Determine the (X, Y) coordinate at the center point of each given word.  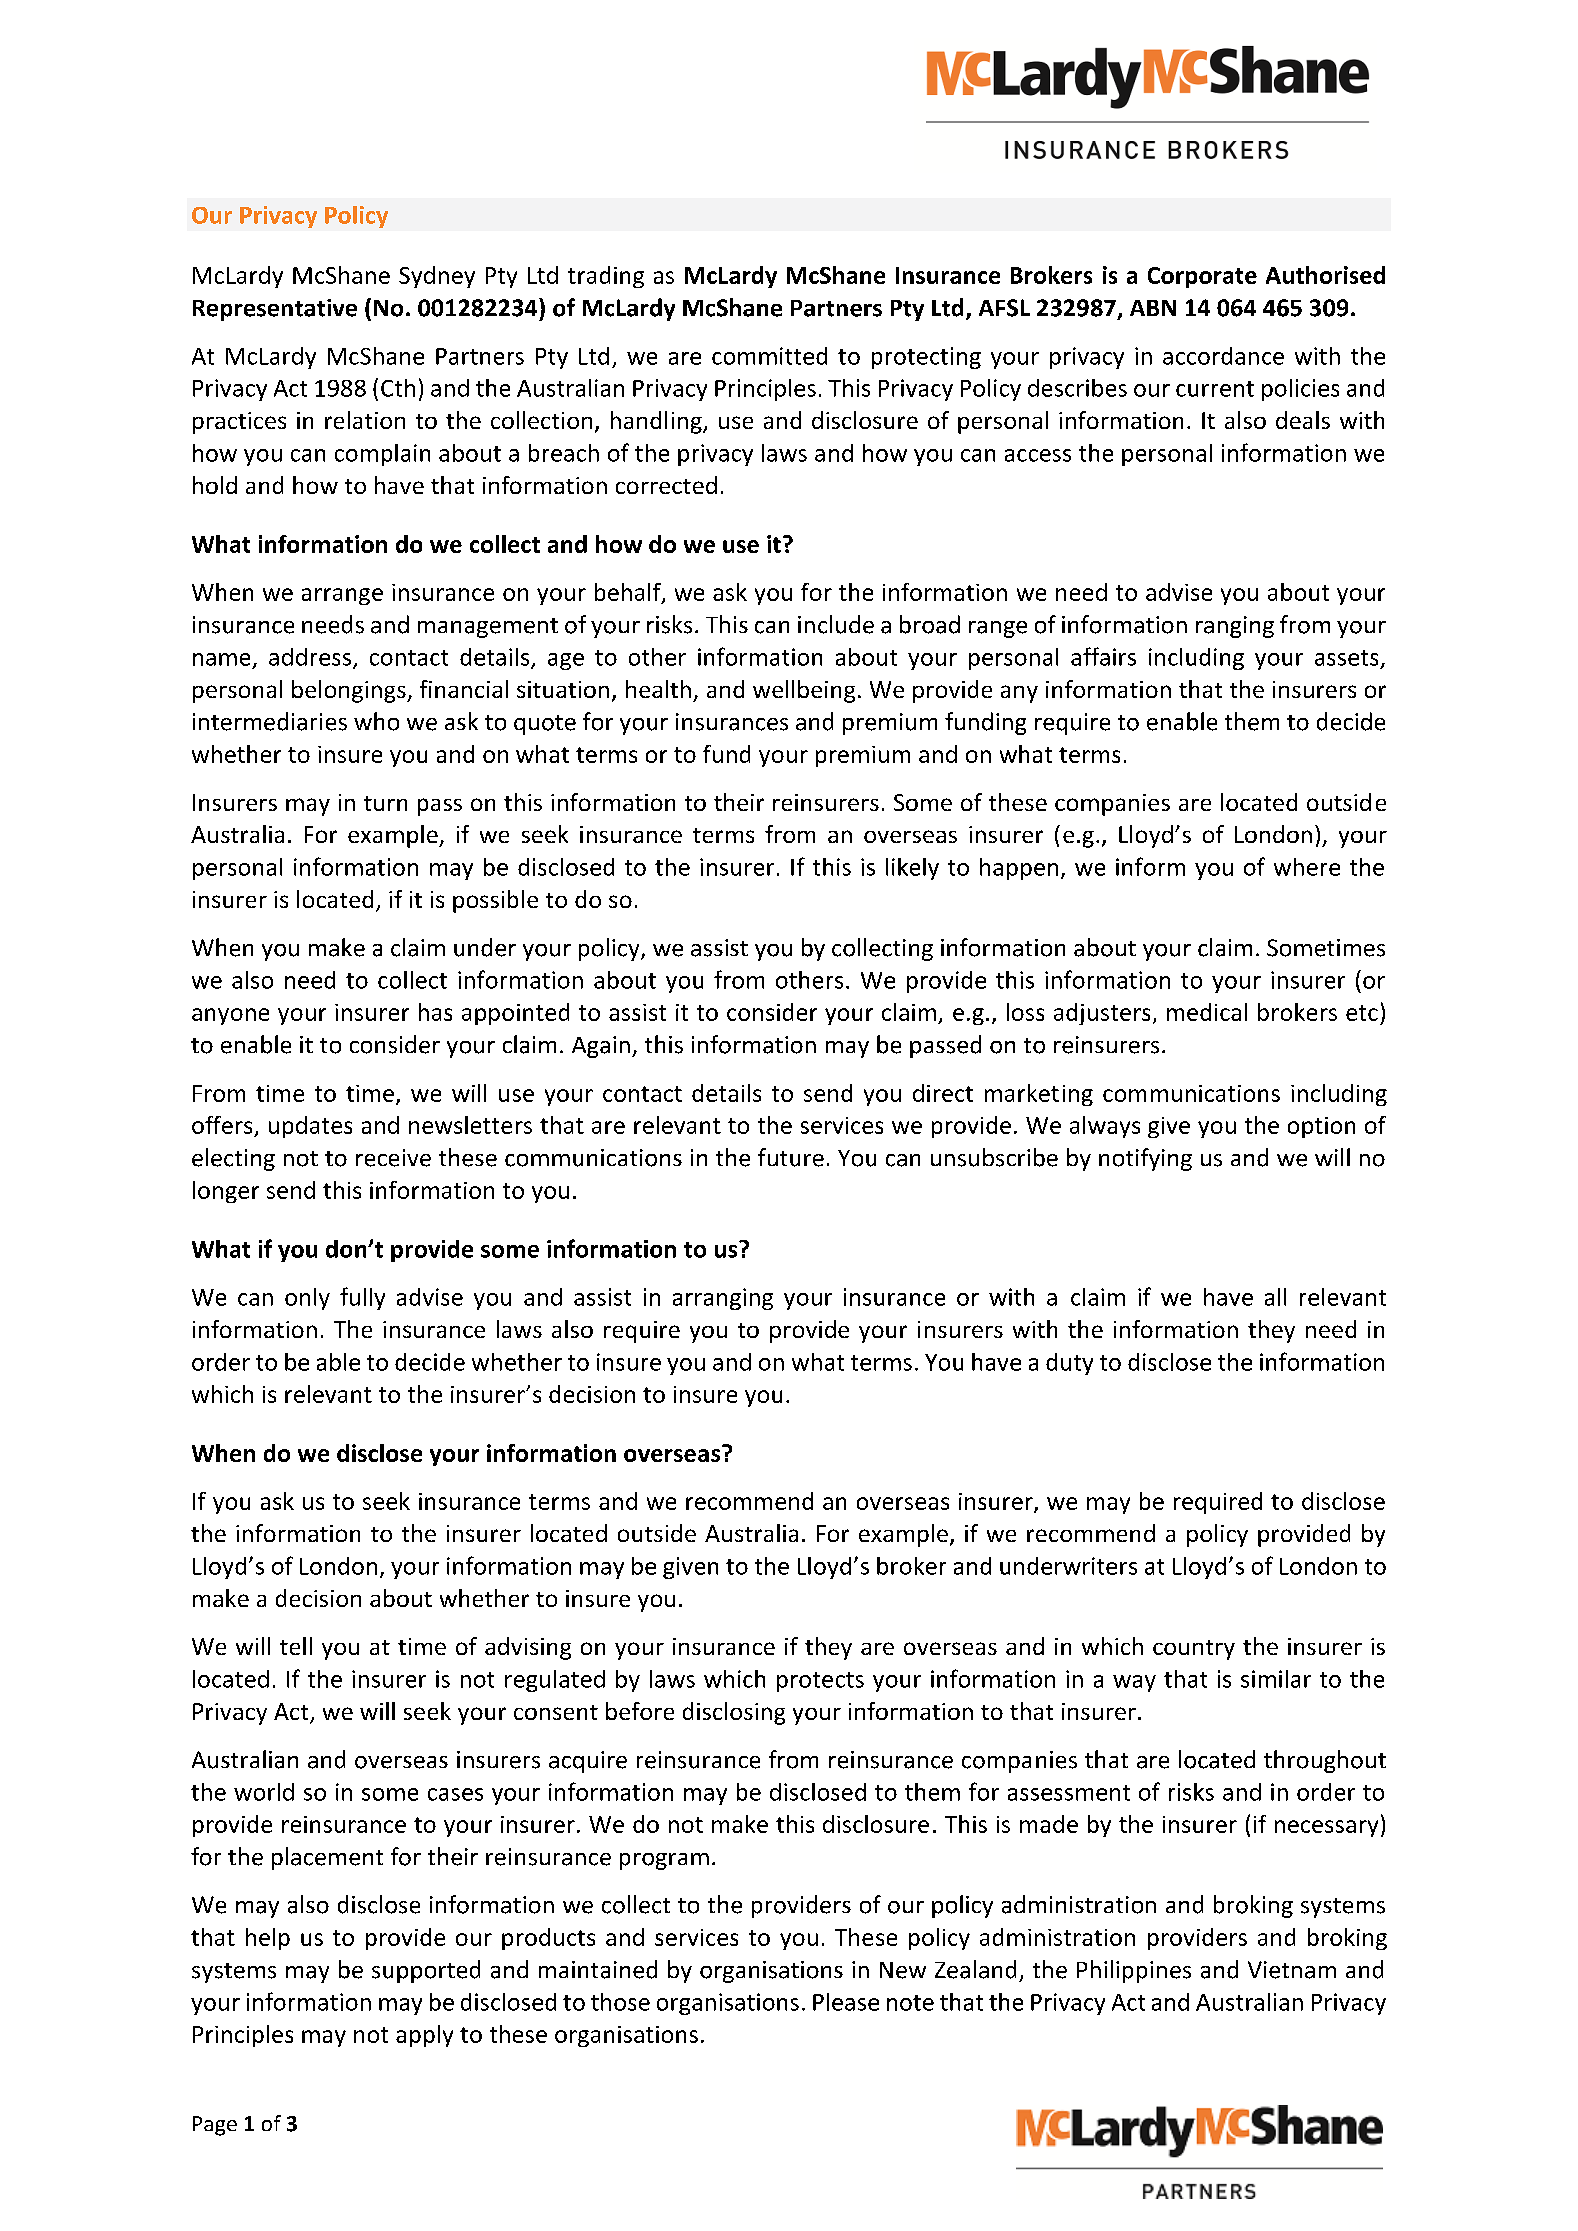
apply (424, 2036)
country (1194, 1650)
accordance (1223, 356)
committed (769, 356)
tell (296, 1646)
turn (385, 803)
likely (912, 869)
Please (846, 2002)
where (1307, 867)
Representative (275, 310)
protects (820, 1682)
